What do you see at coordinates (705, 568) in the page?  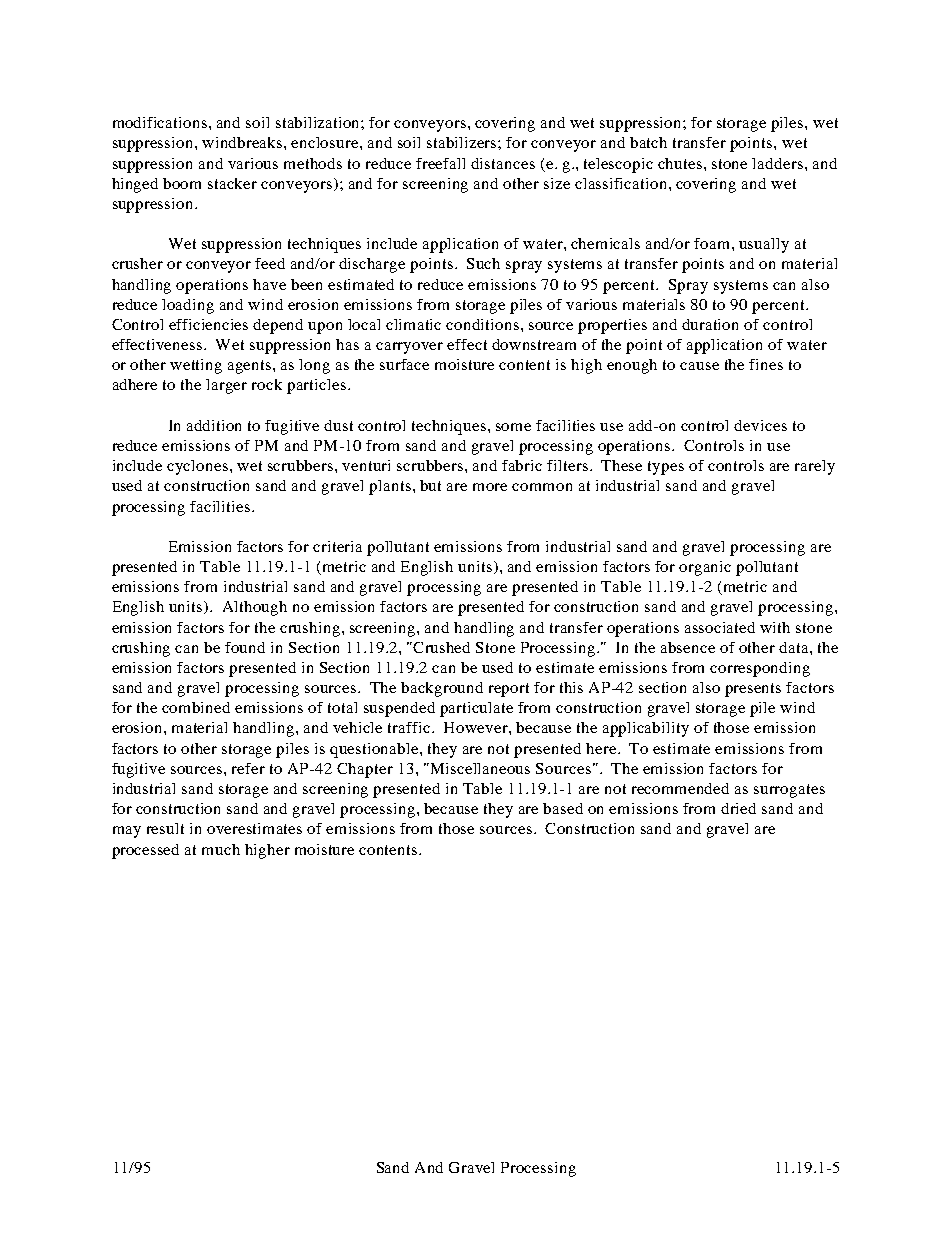 I see `organic` at bounding box center [705, 568].
